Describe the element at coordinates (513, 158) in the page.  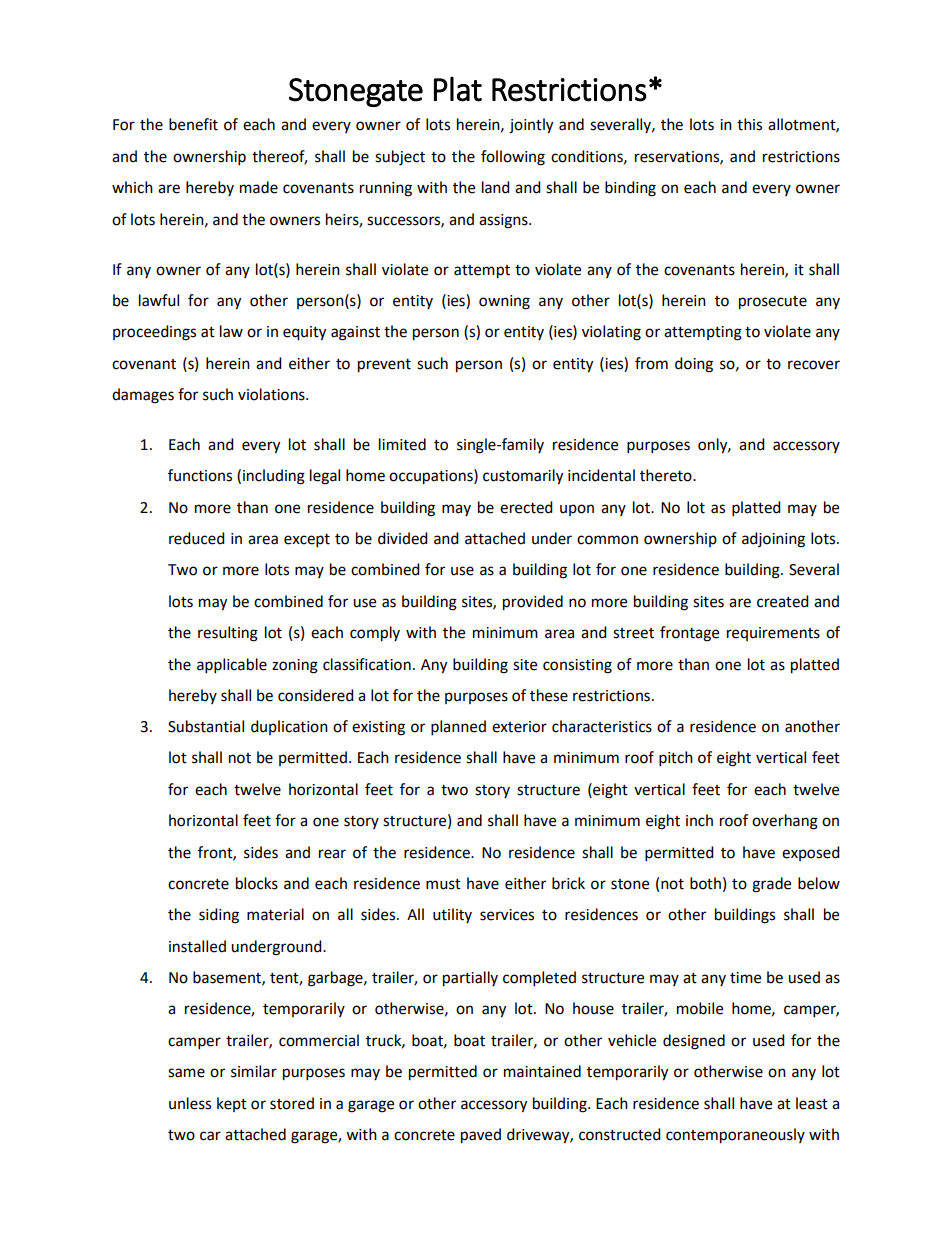
I see `following` at that location.
